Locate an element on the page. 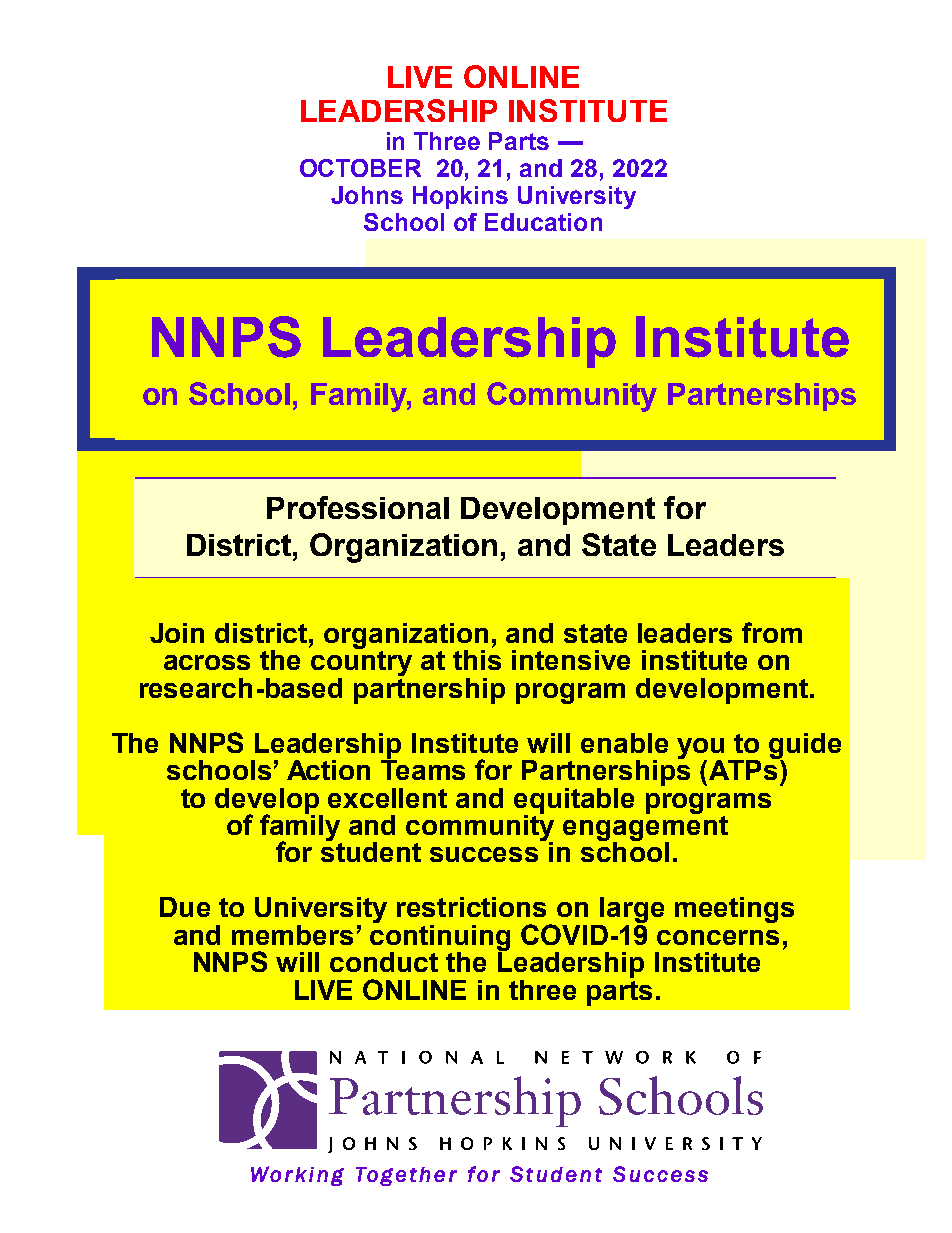 This image has height=1233, width=952. OCTOBER is located at coordinates (360, 168).
